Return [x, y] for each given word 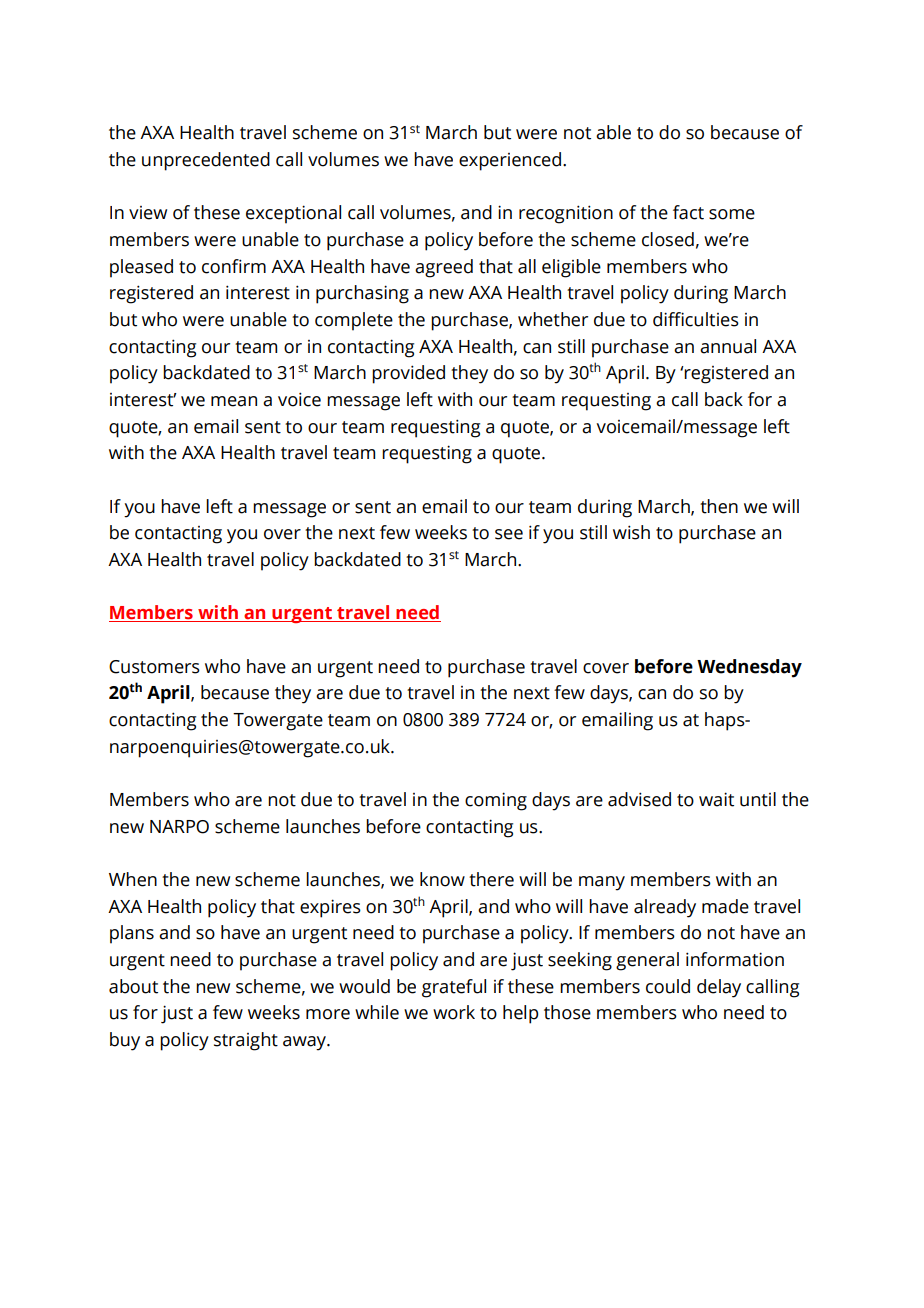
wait [716, 799]
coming [496, 801]
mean [234, 401]
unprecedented [206, 161]
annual [728, 346]
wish [631, 532]
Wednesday [749, 668]
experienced [510, 161]
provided [408, 374]
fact [688, 212]
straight [246, 1041]
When [133, 879]
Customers [154, 667]
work [454, 1012]
